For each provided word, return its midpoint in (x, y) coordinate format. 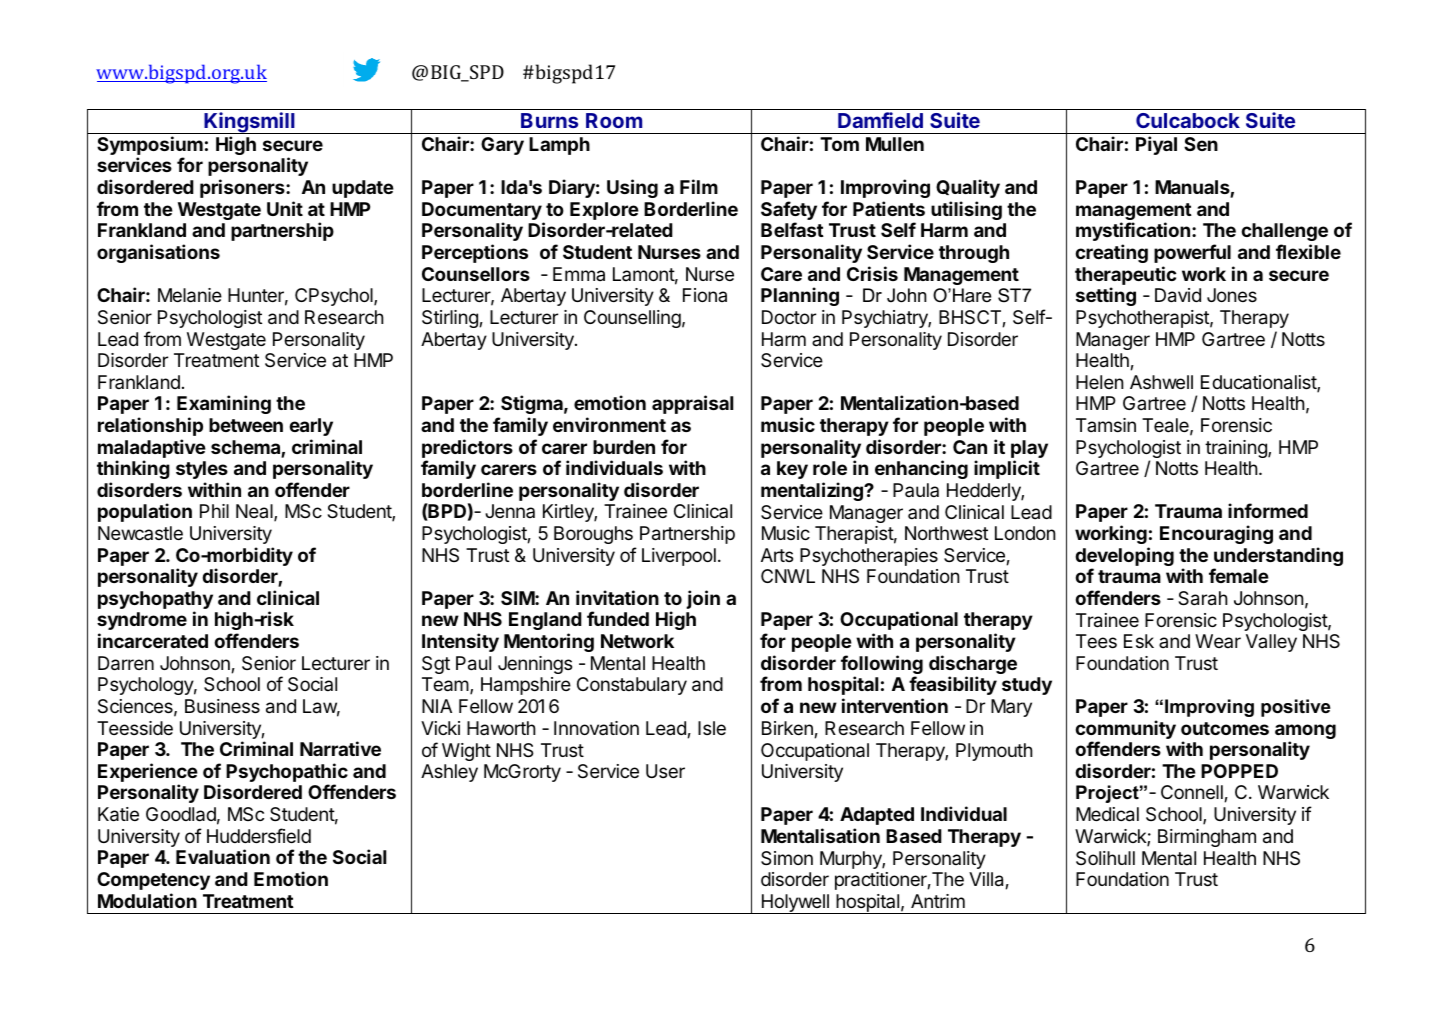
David (1178, 295)
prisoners (243, 188)
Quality (968, 188)
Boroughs (593, 535)
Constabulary (632, 686)
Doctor (789, 317)
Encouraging (1216, 534)
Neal (255, 512)
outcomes (1225, 728)
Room (614, 120)
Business (222, 706)
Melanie (190, 295)
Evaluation (223, 856)
